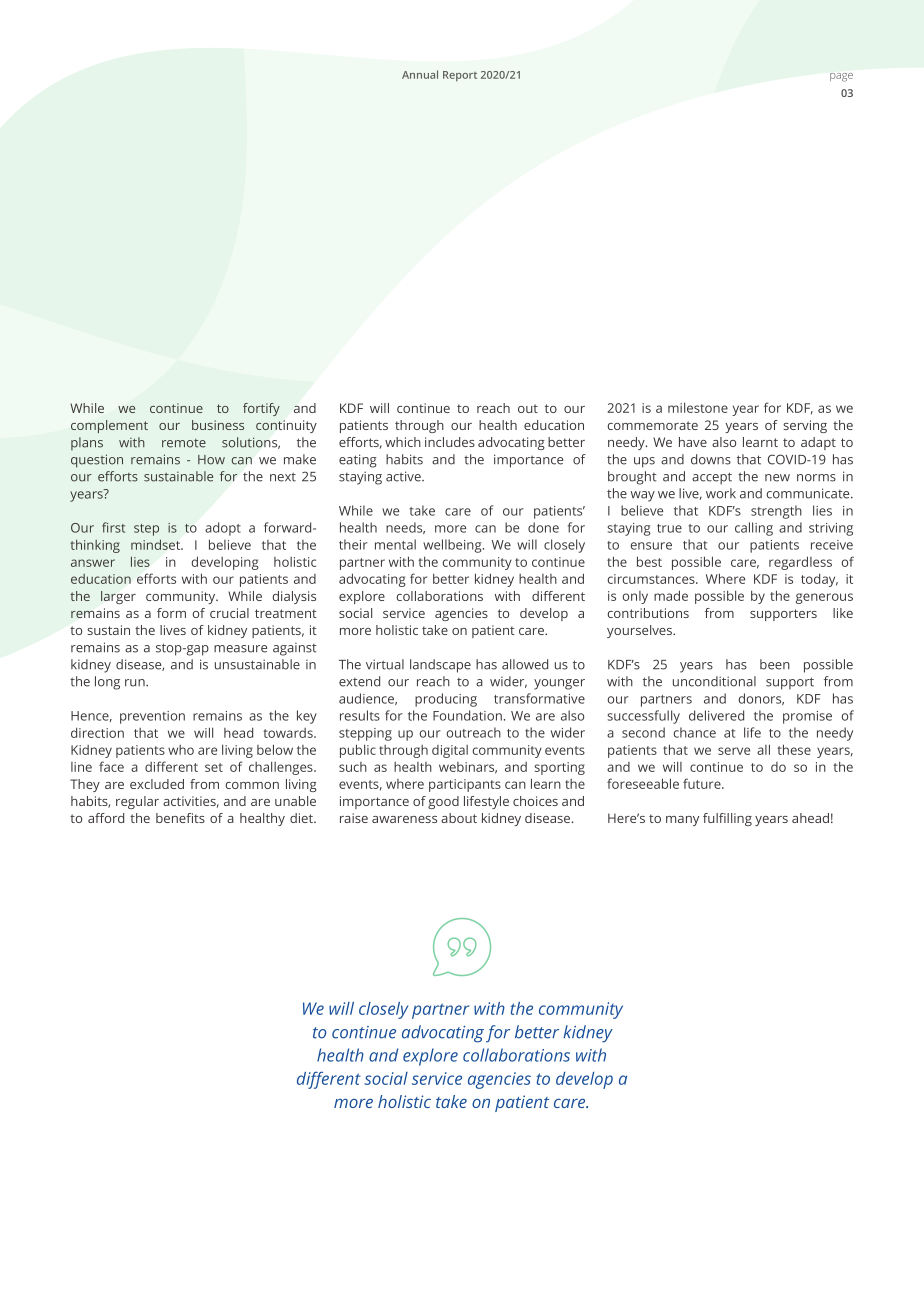 This screenshot has height=1308, width=924. Describe the element at coordinates (727, 819) in the screenshot. I see `fulfilling` at that location.
